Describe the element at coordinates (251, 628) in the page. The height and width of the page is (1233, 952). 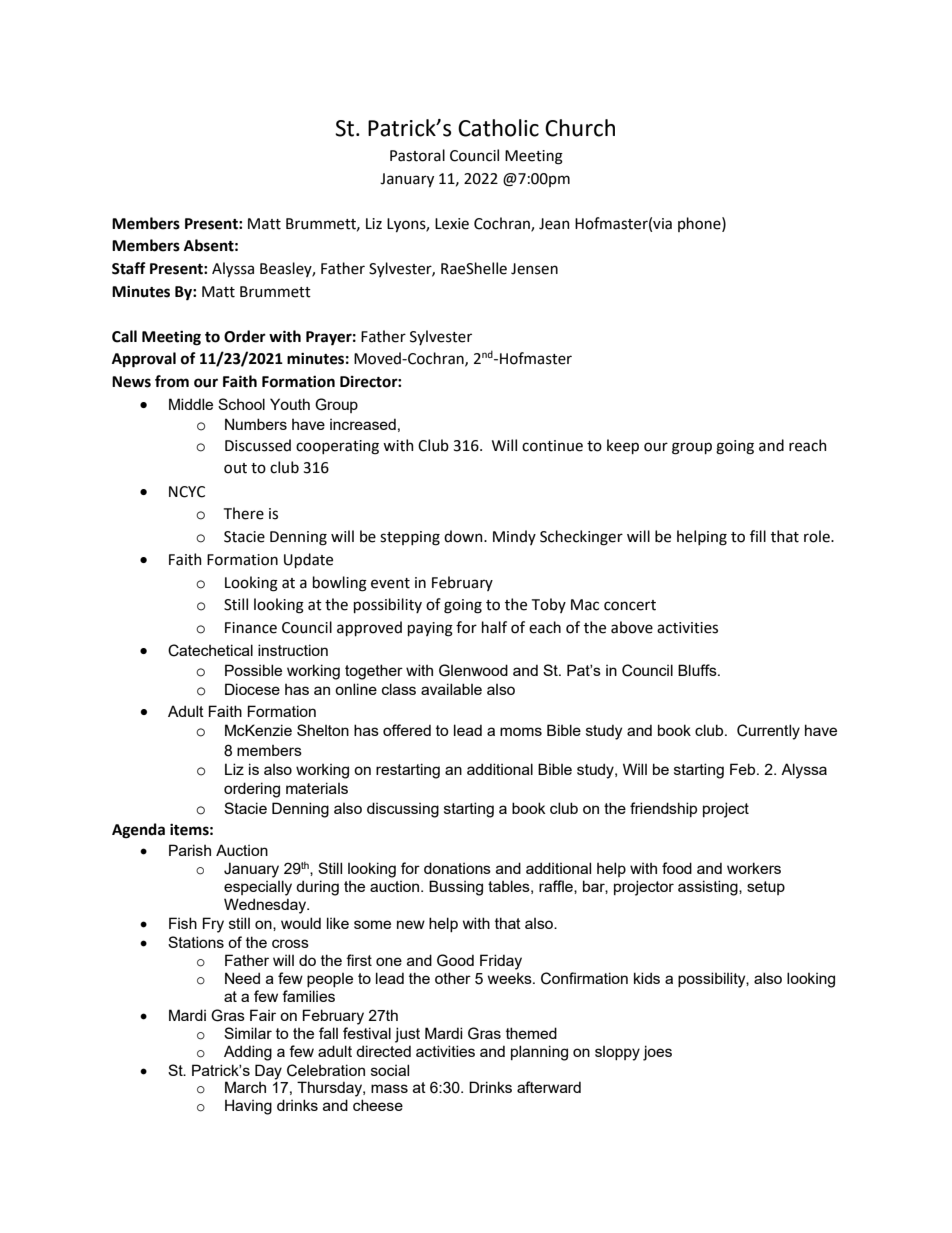
I see `Finance` at that location.
